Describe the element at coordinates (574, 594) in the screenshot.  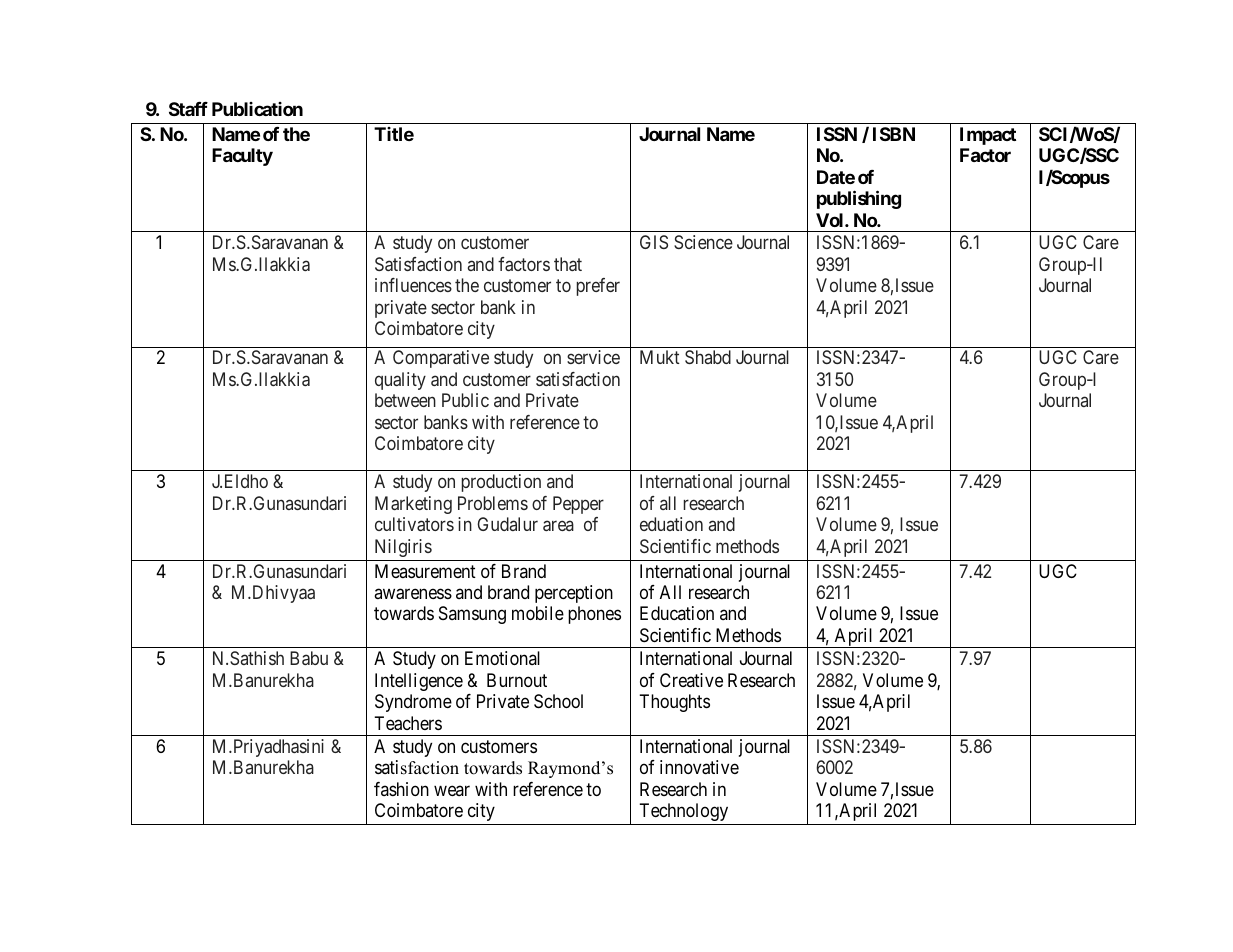
I see `perception` at that location.
